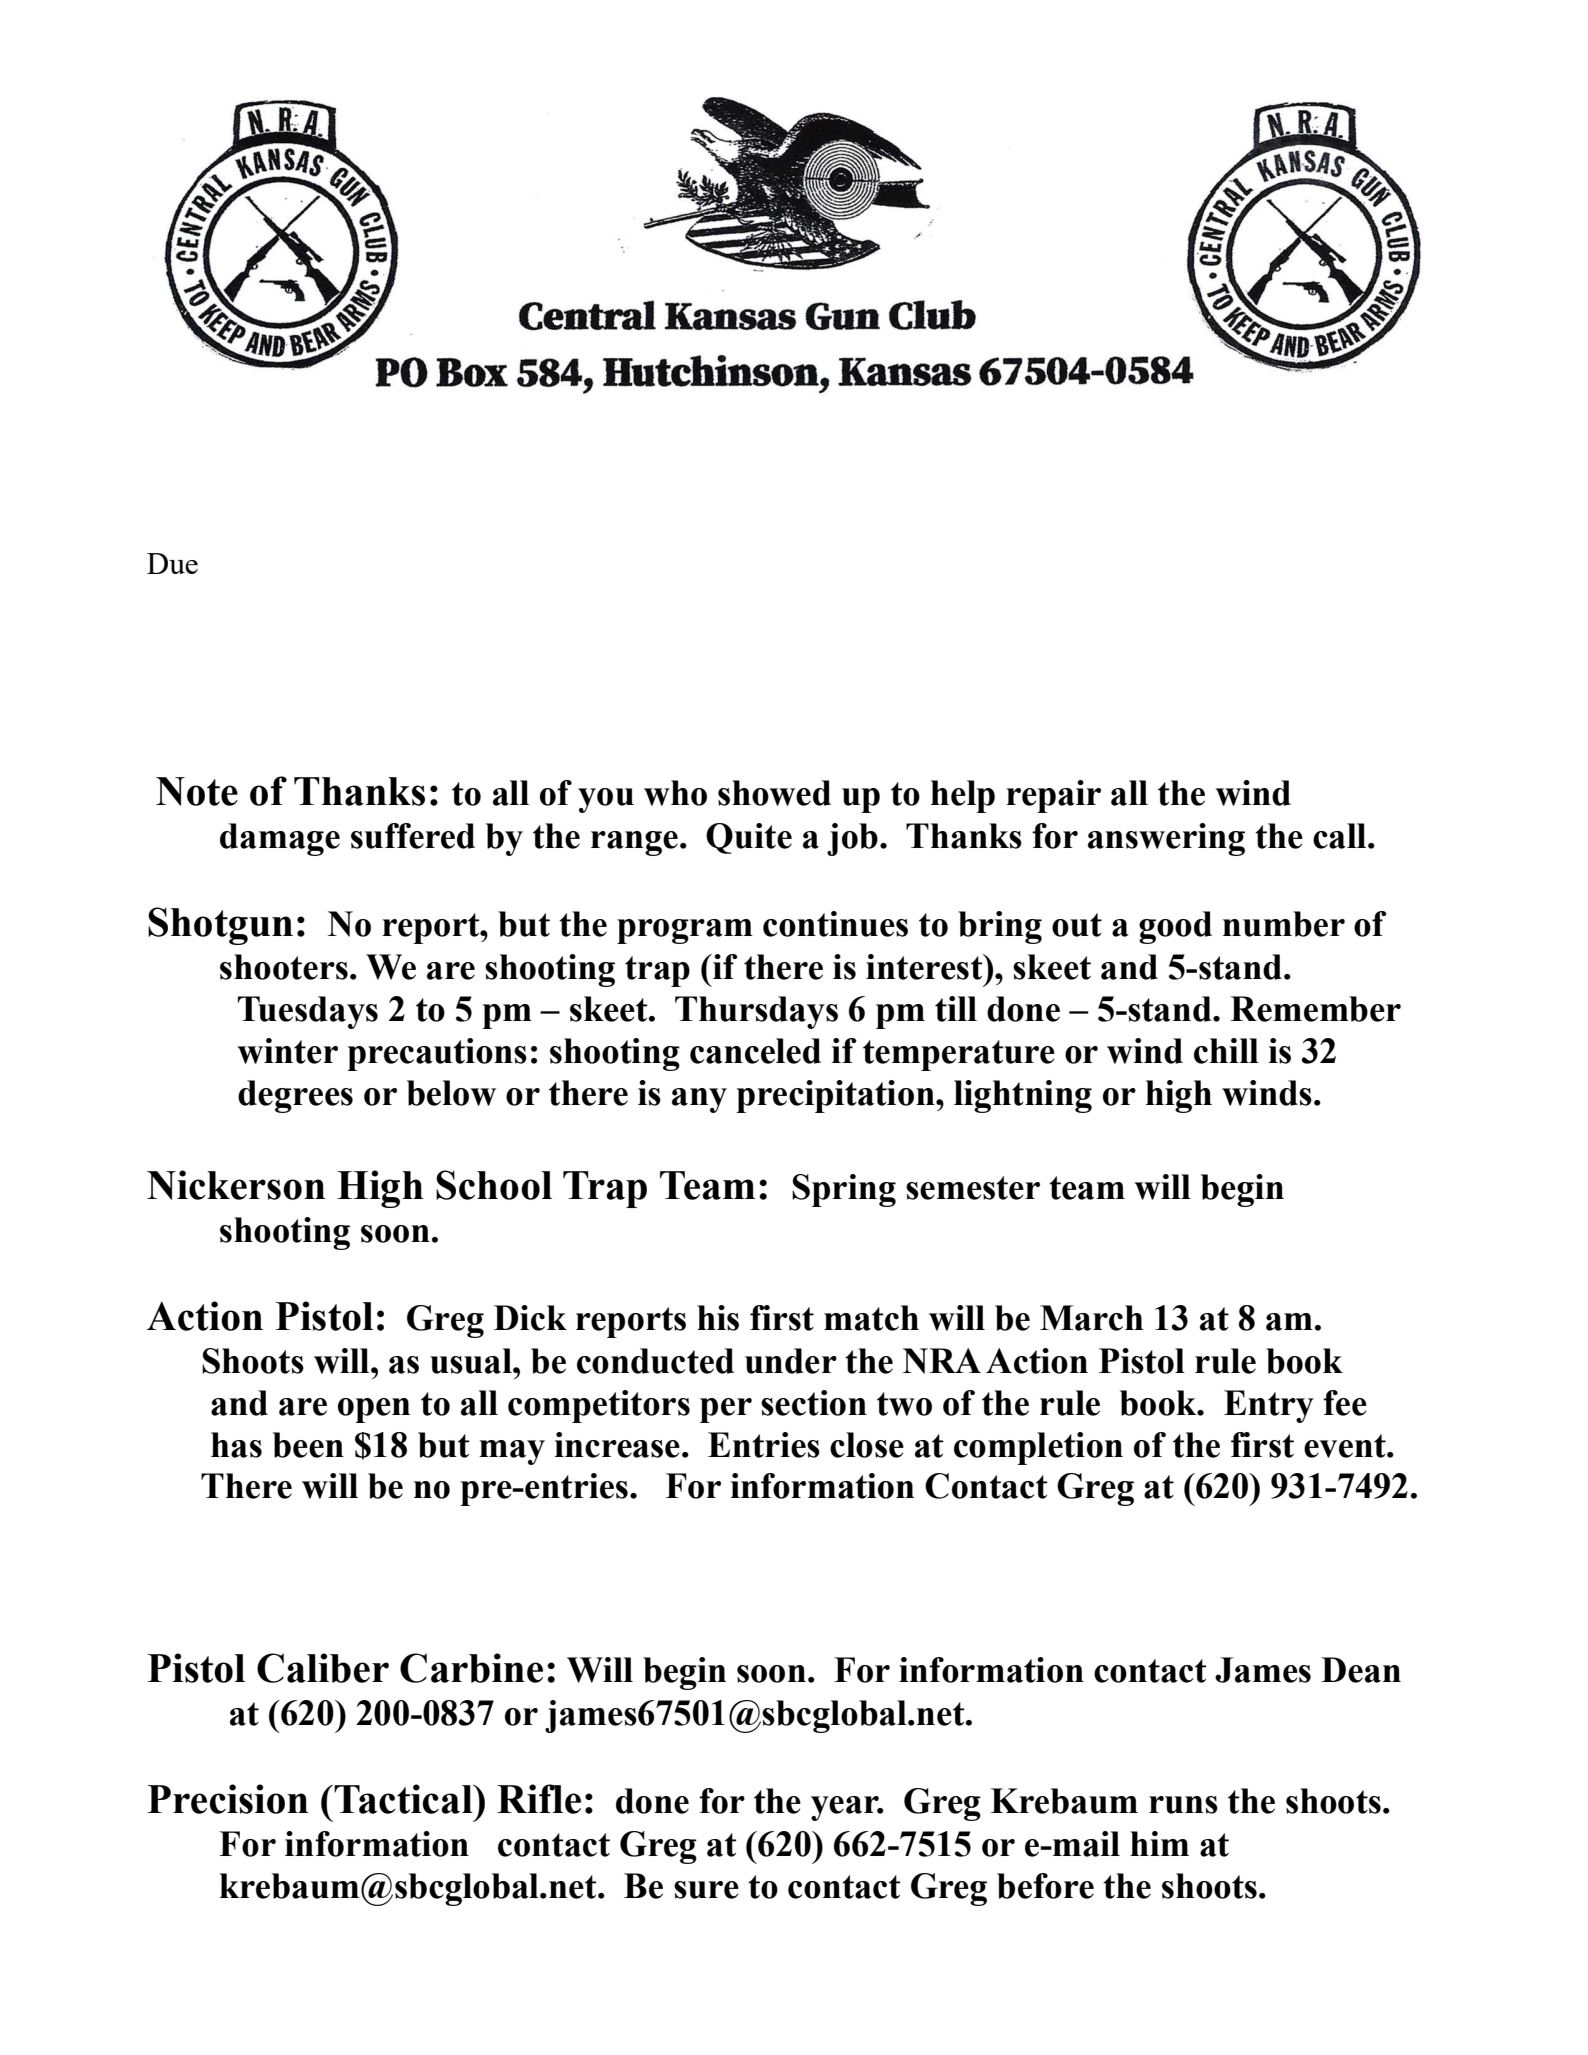 The image size is (1588, 2055). I want to click on Precision, so click(227, 1799).
